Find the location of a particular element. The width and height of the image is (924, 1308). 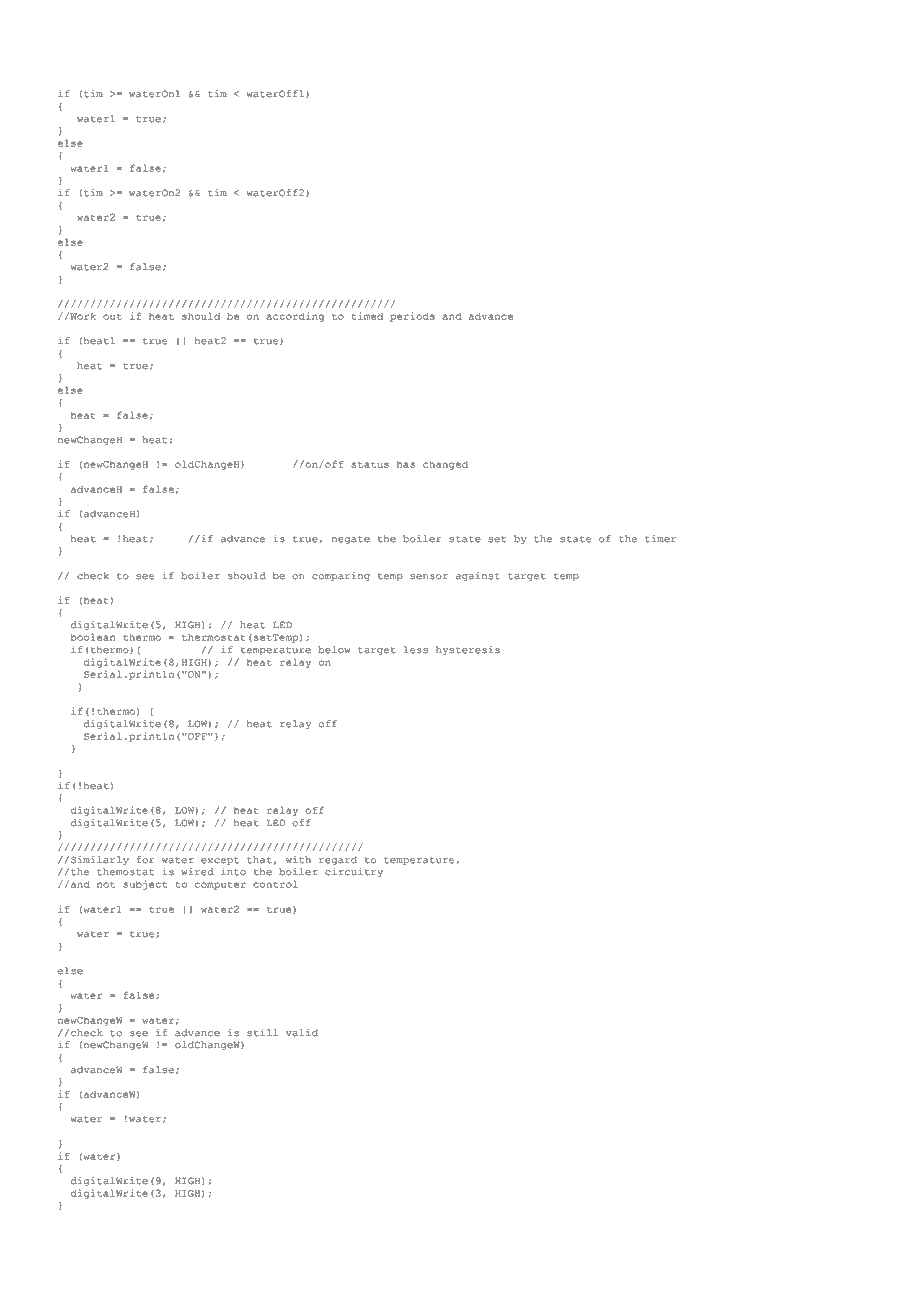

timer is located at coordinates (660, 539).
